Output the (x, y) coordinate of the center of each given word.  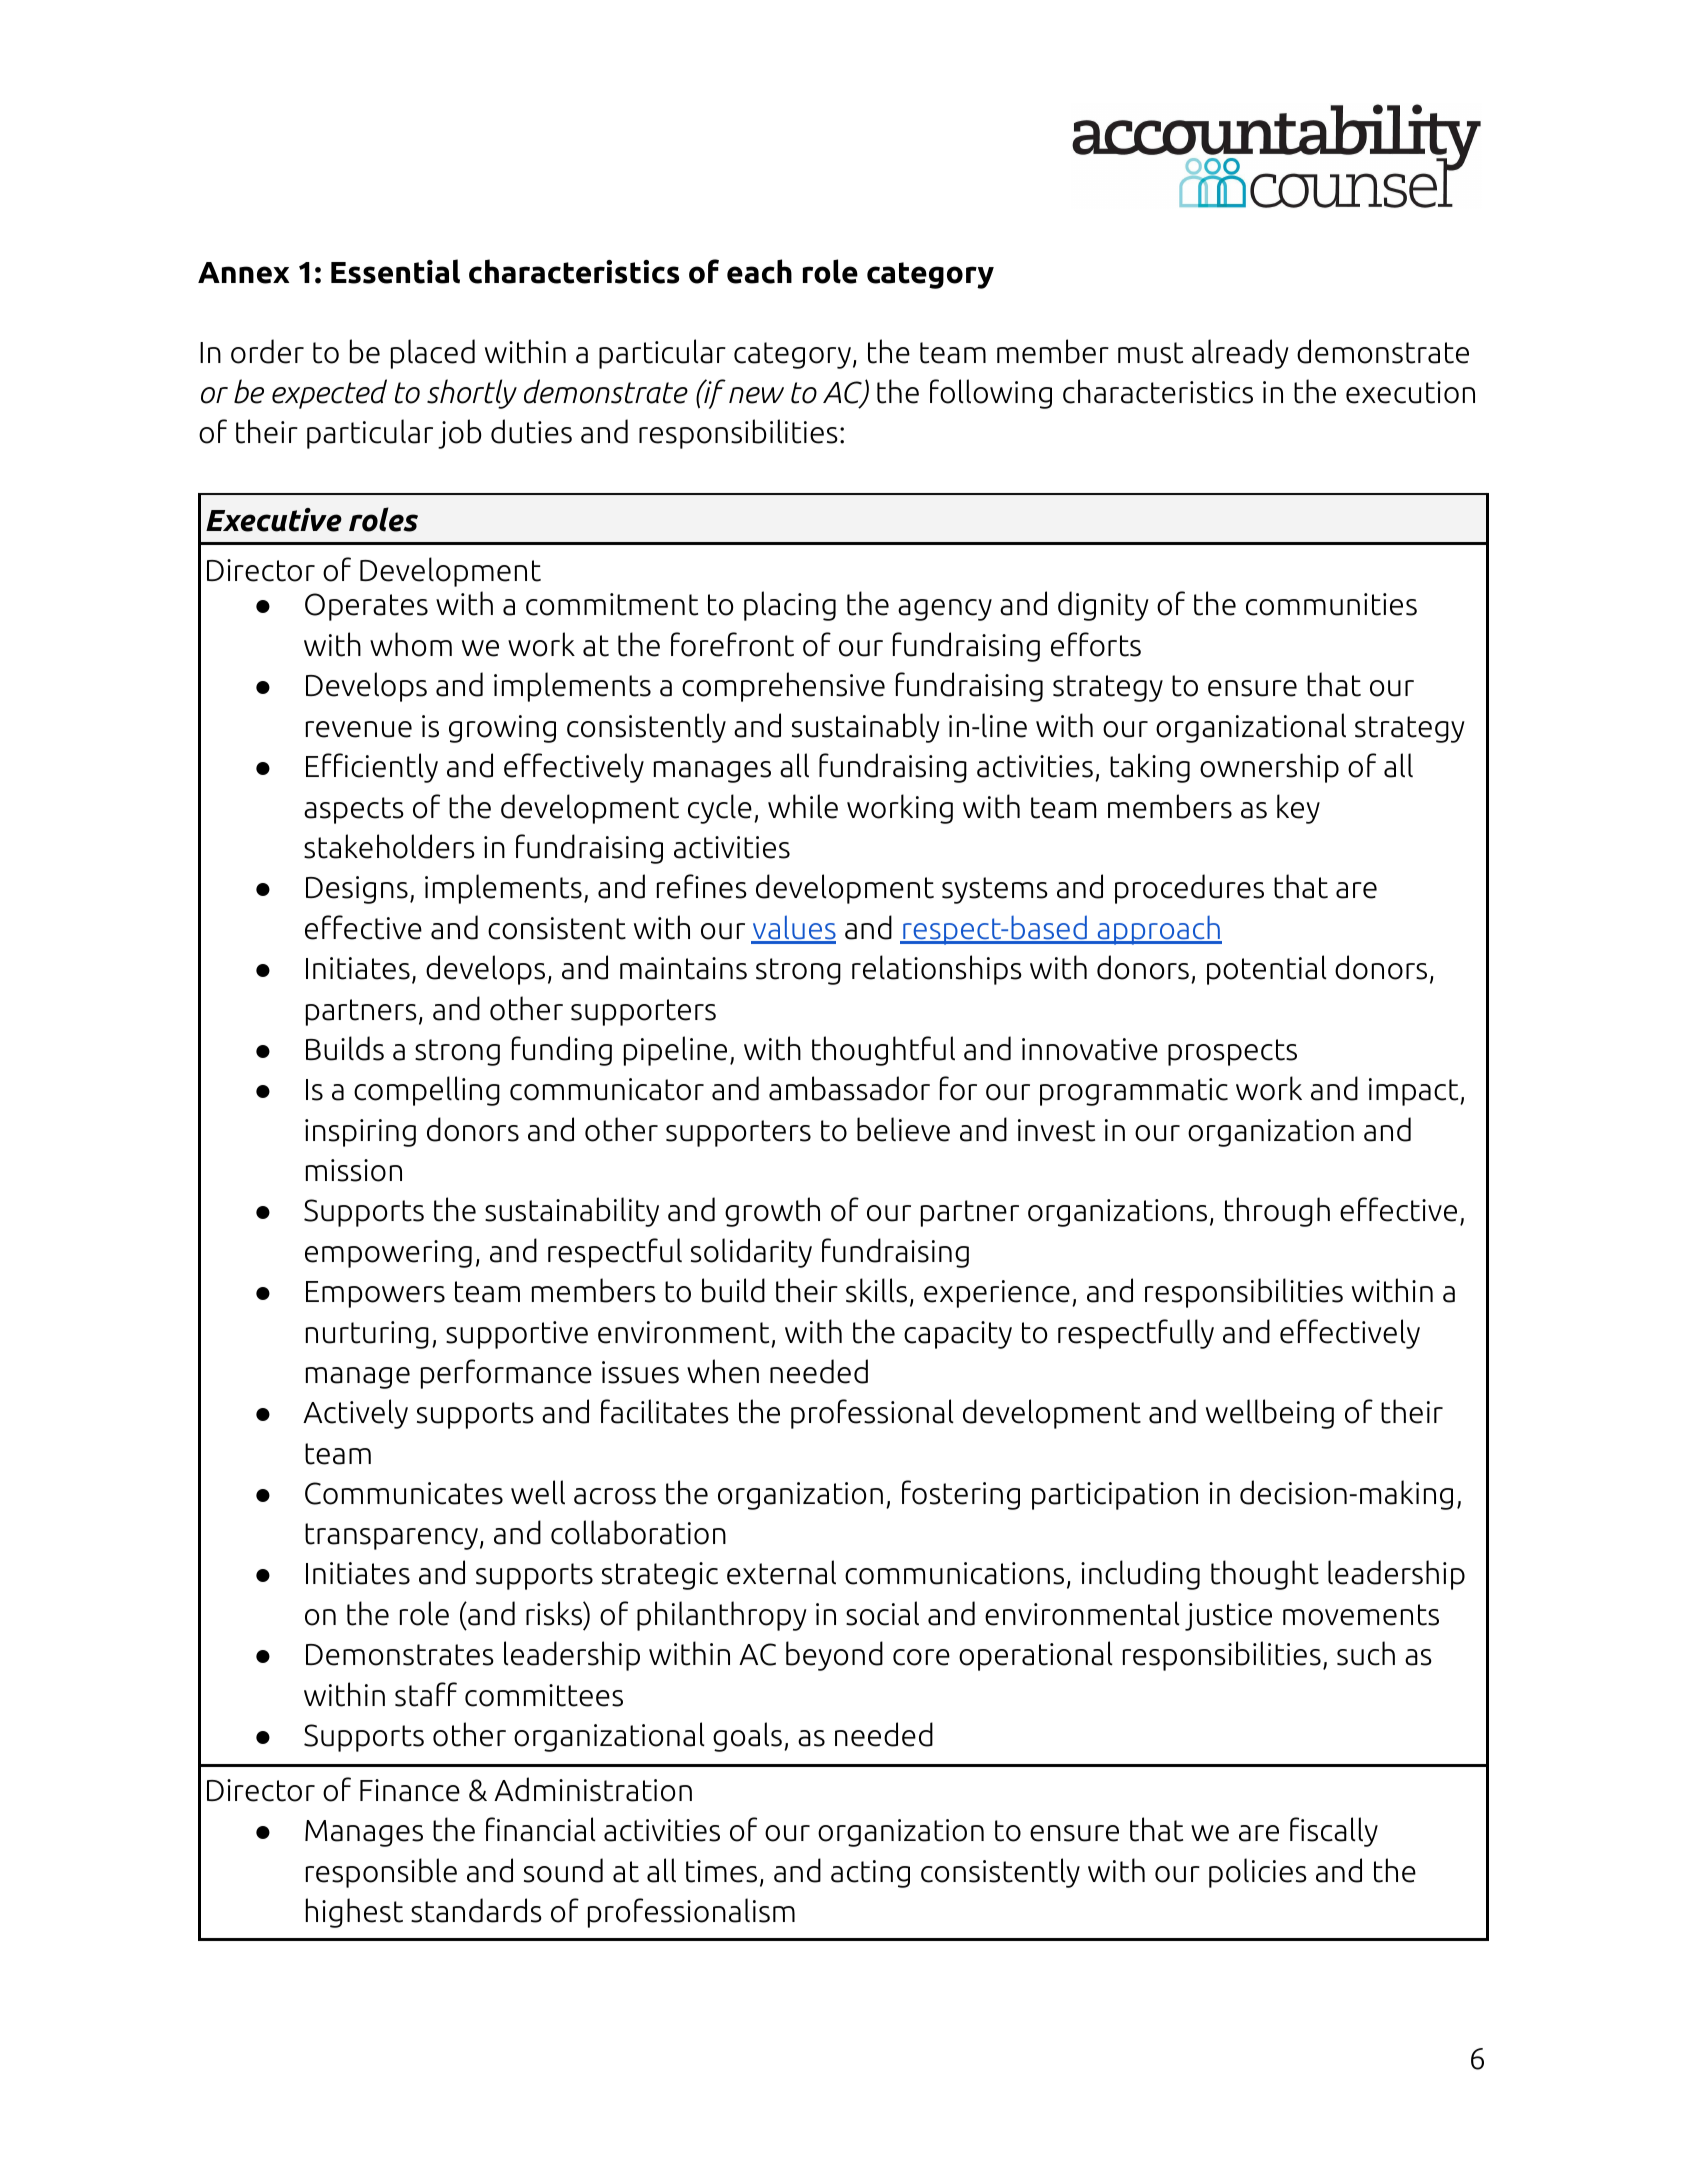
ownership (1269, 768)
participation (1115, 1496)
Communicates (404, 1493)
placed (433, 354)
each (759, 271)
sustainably (866, 728)
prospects (1232, 1052)
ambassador (849, 1088)
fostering (961, 1495)
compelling (427, 1091)
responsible (381, 1873)
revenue (359, 729)
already (1240, 354)
